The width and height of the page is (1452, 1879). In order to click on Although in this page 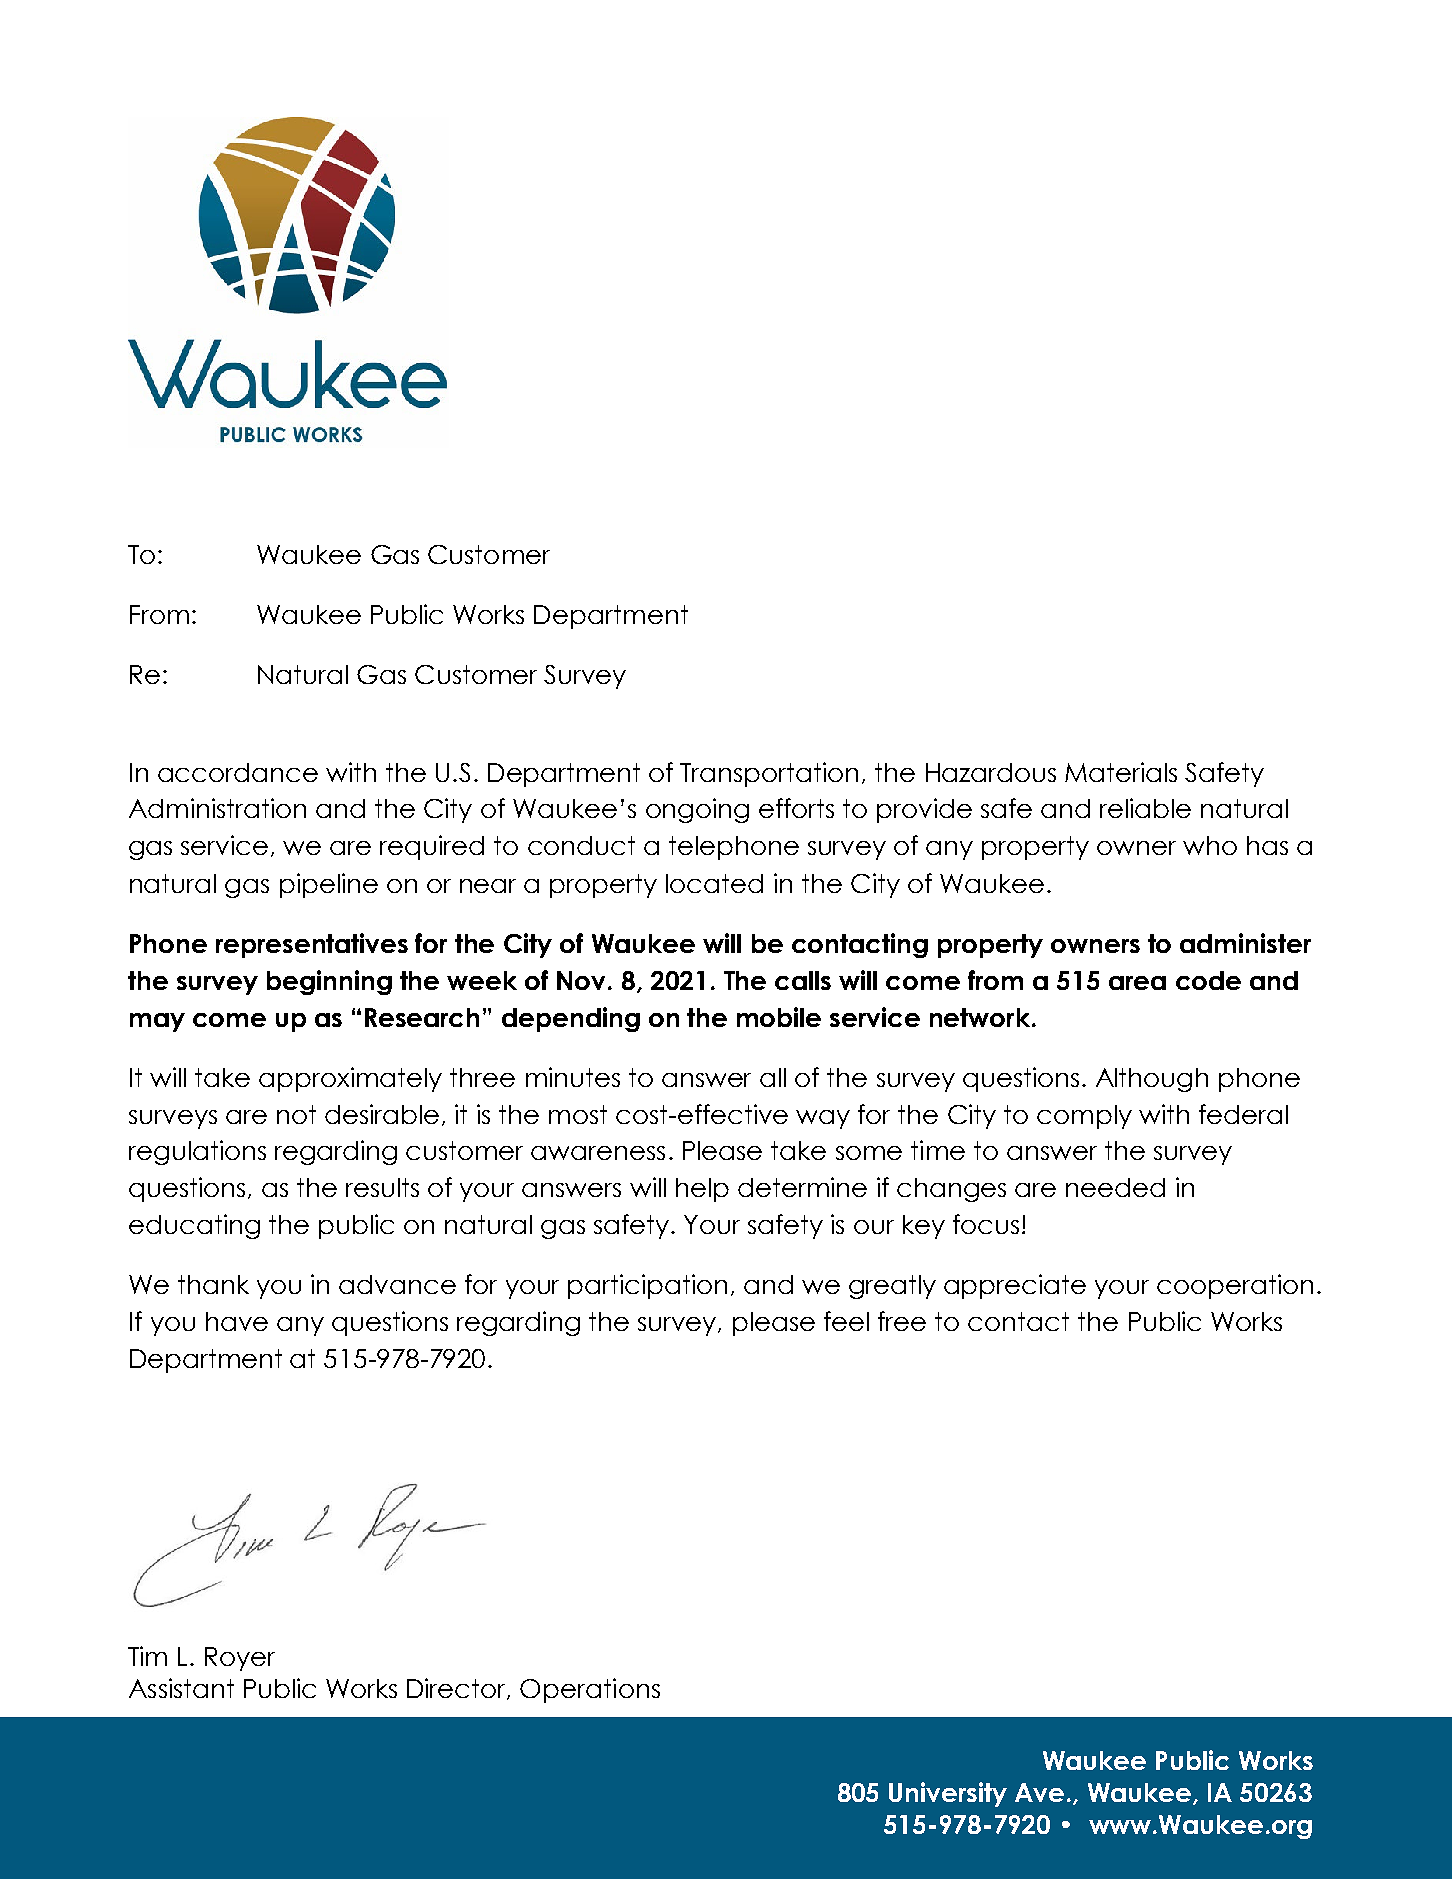, I will do `click(1152, 1080)`.
